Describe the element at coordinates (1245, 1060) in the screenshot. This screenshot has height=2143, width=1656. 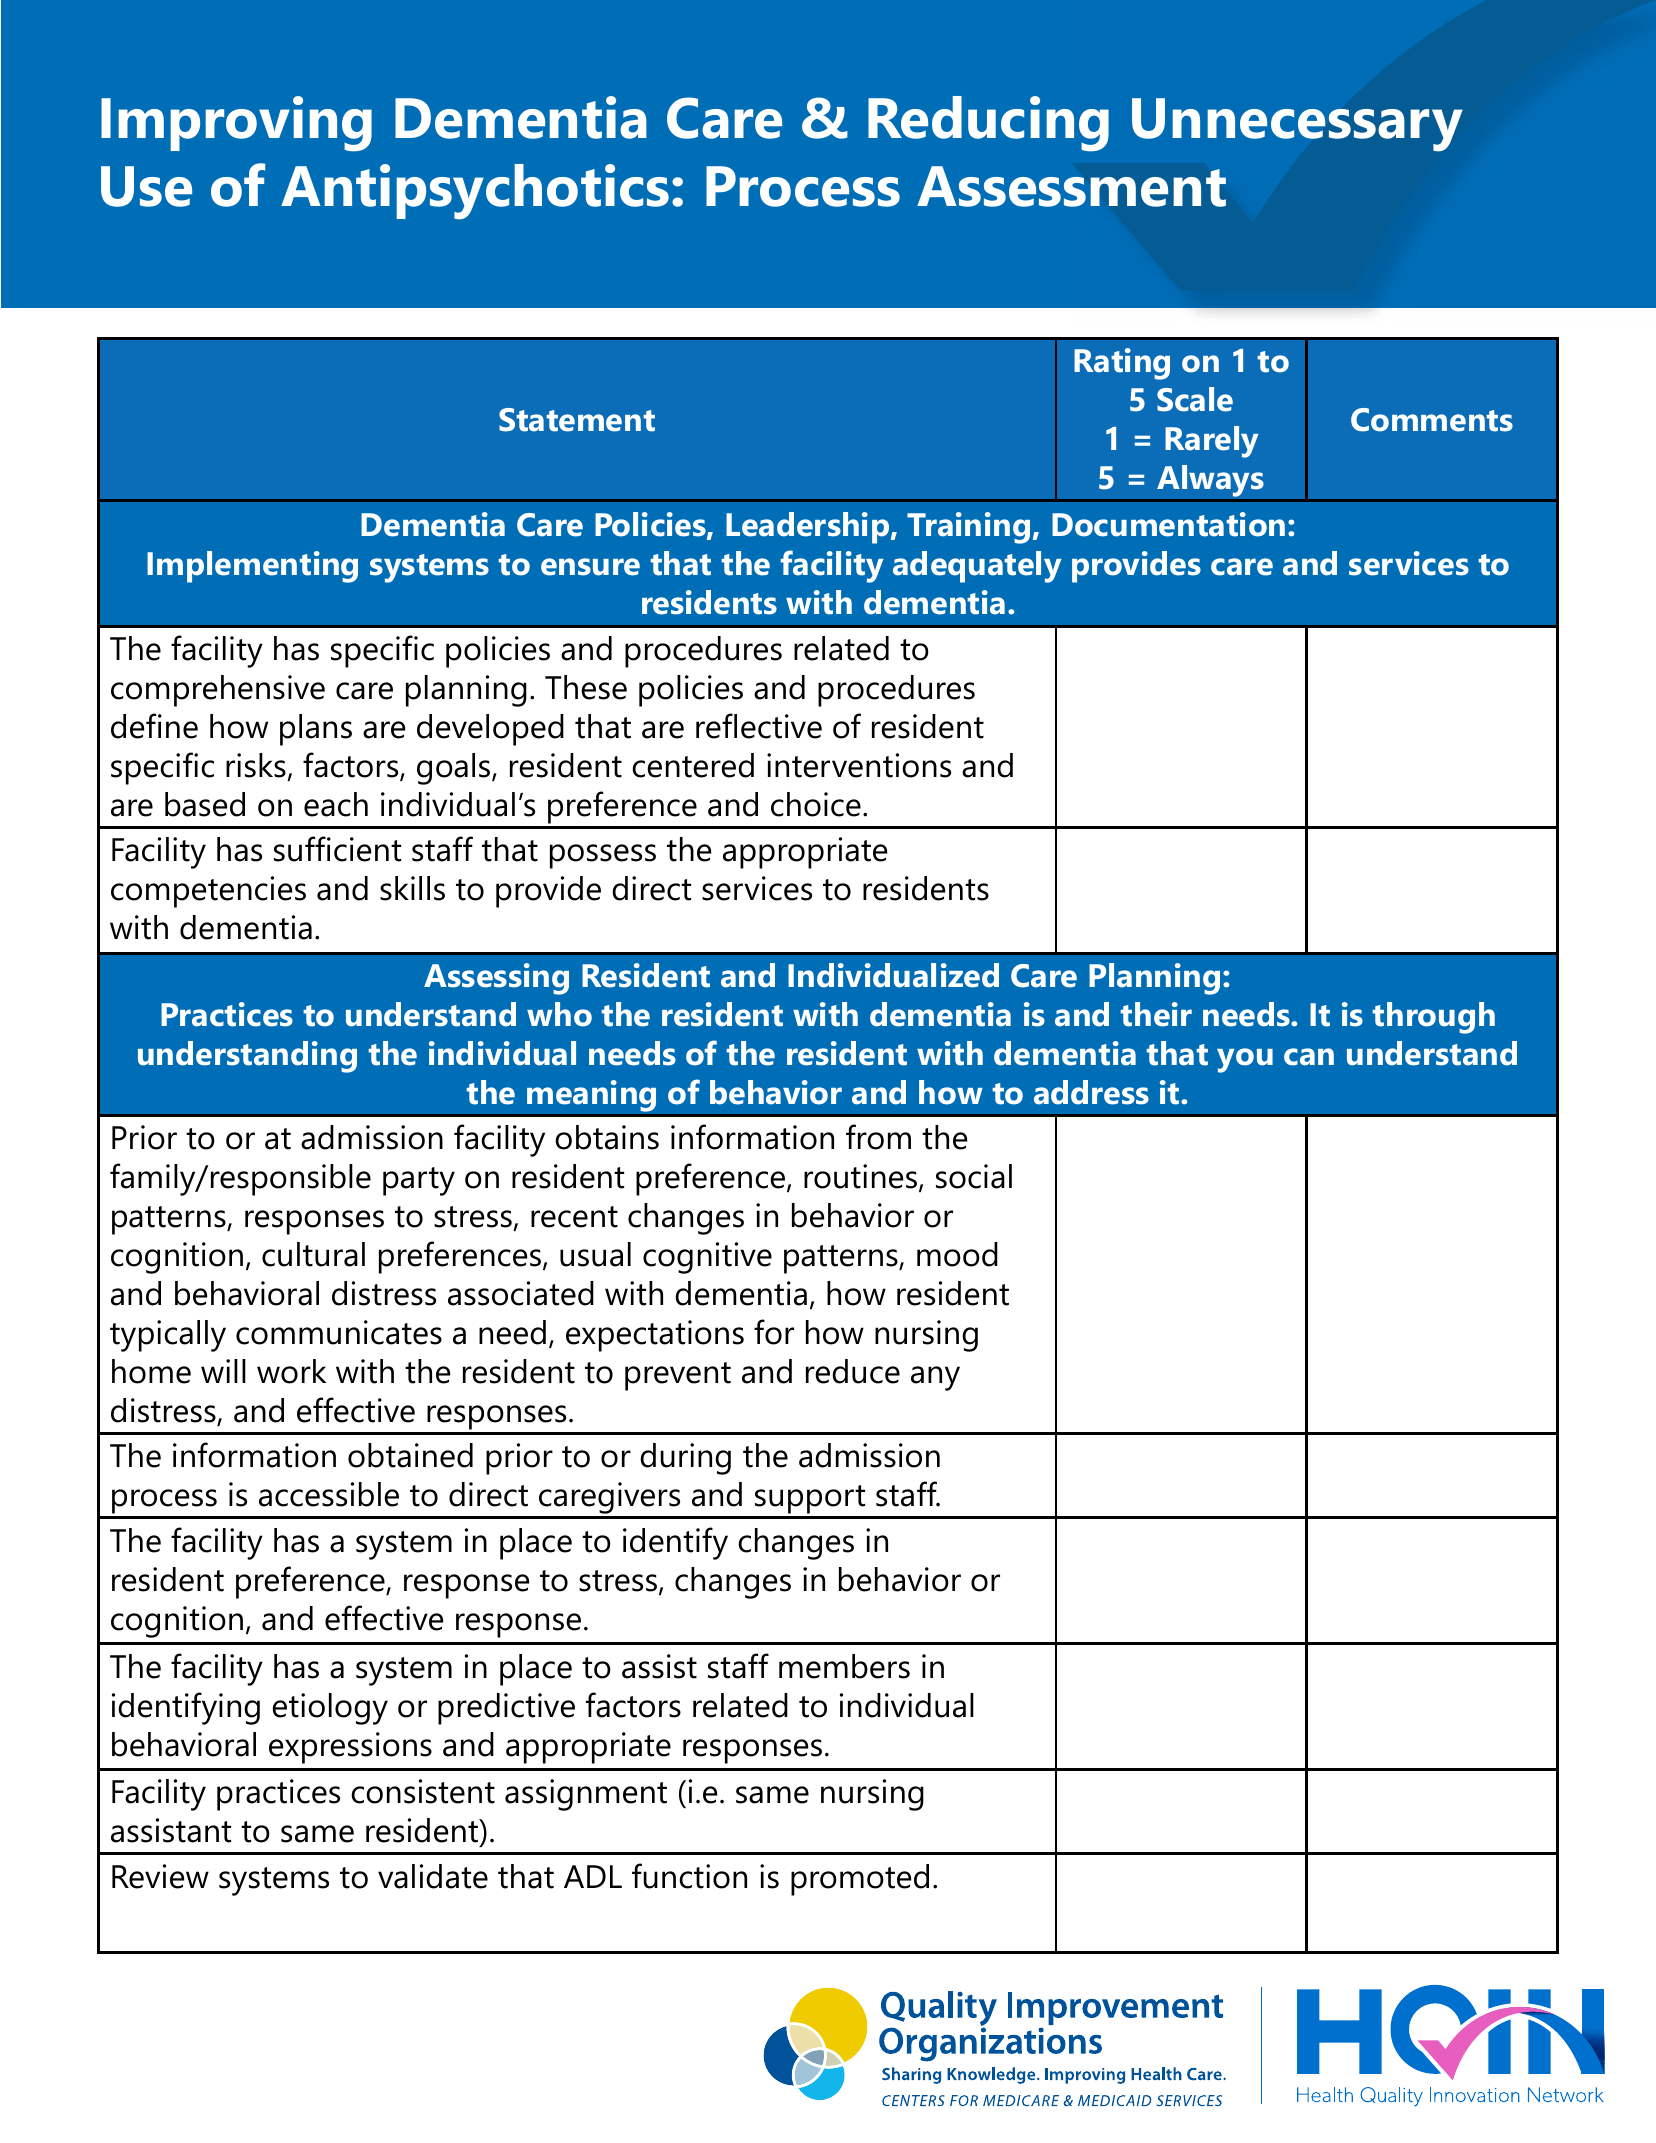
I see `you` at that location.
